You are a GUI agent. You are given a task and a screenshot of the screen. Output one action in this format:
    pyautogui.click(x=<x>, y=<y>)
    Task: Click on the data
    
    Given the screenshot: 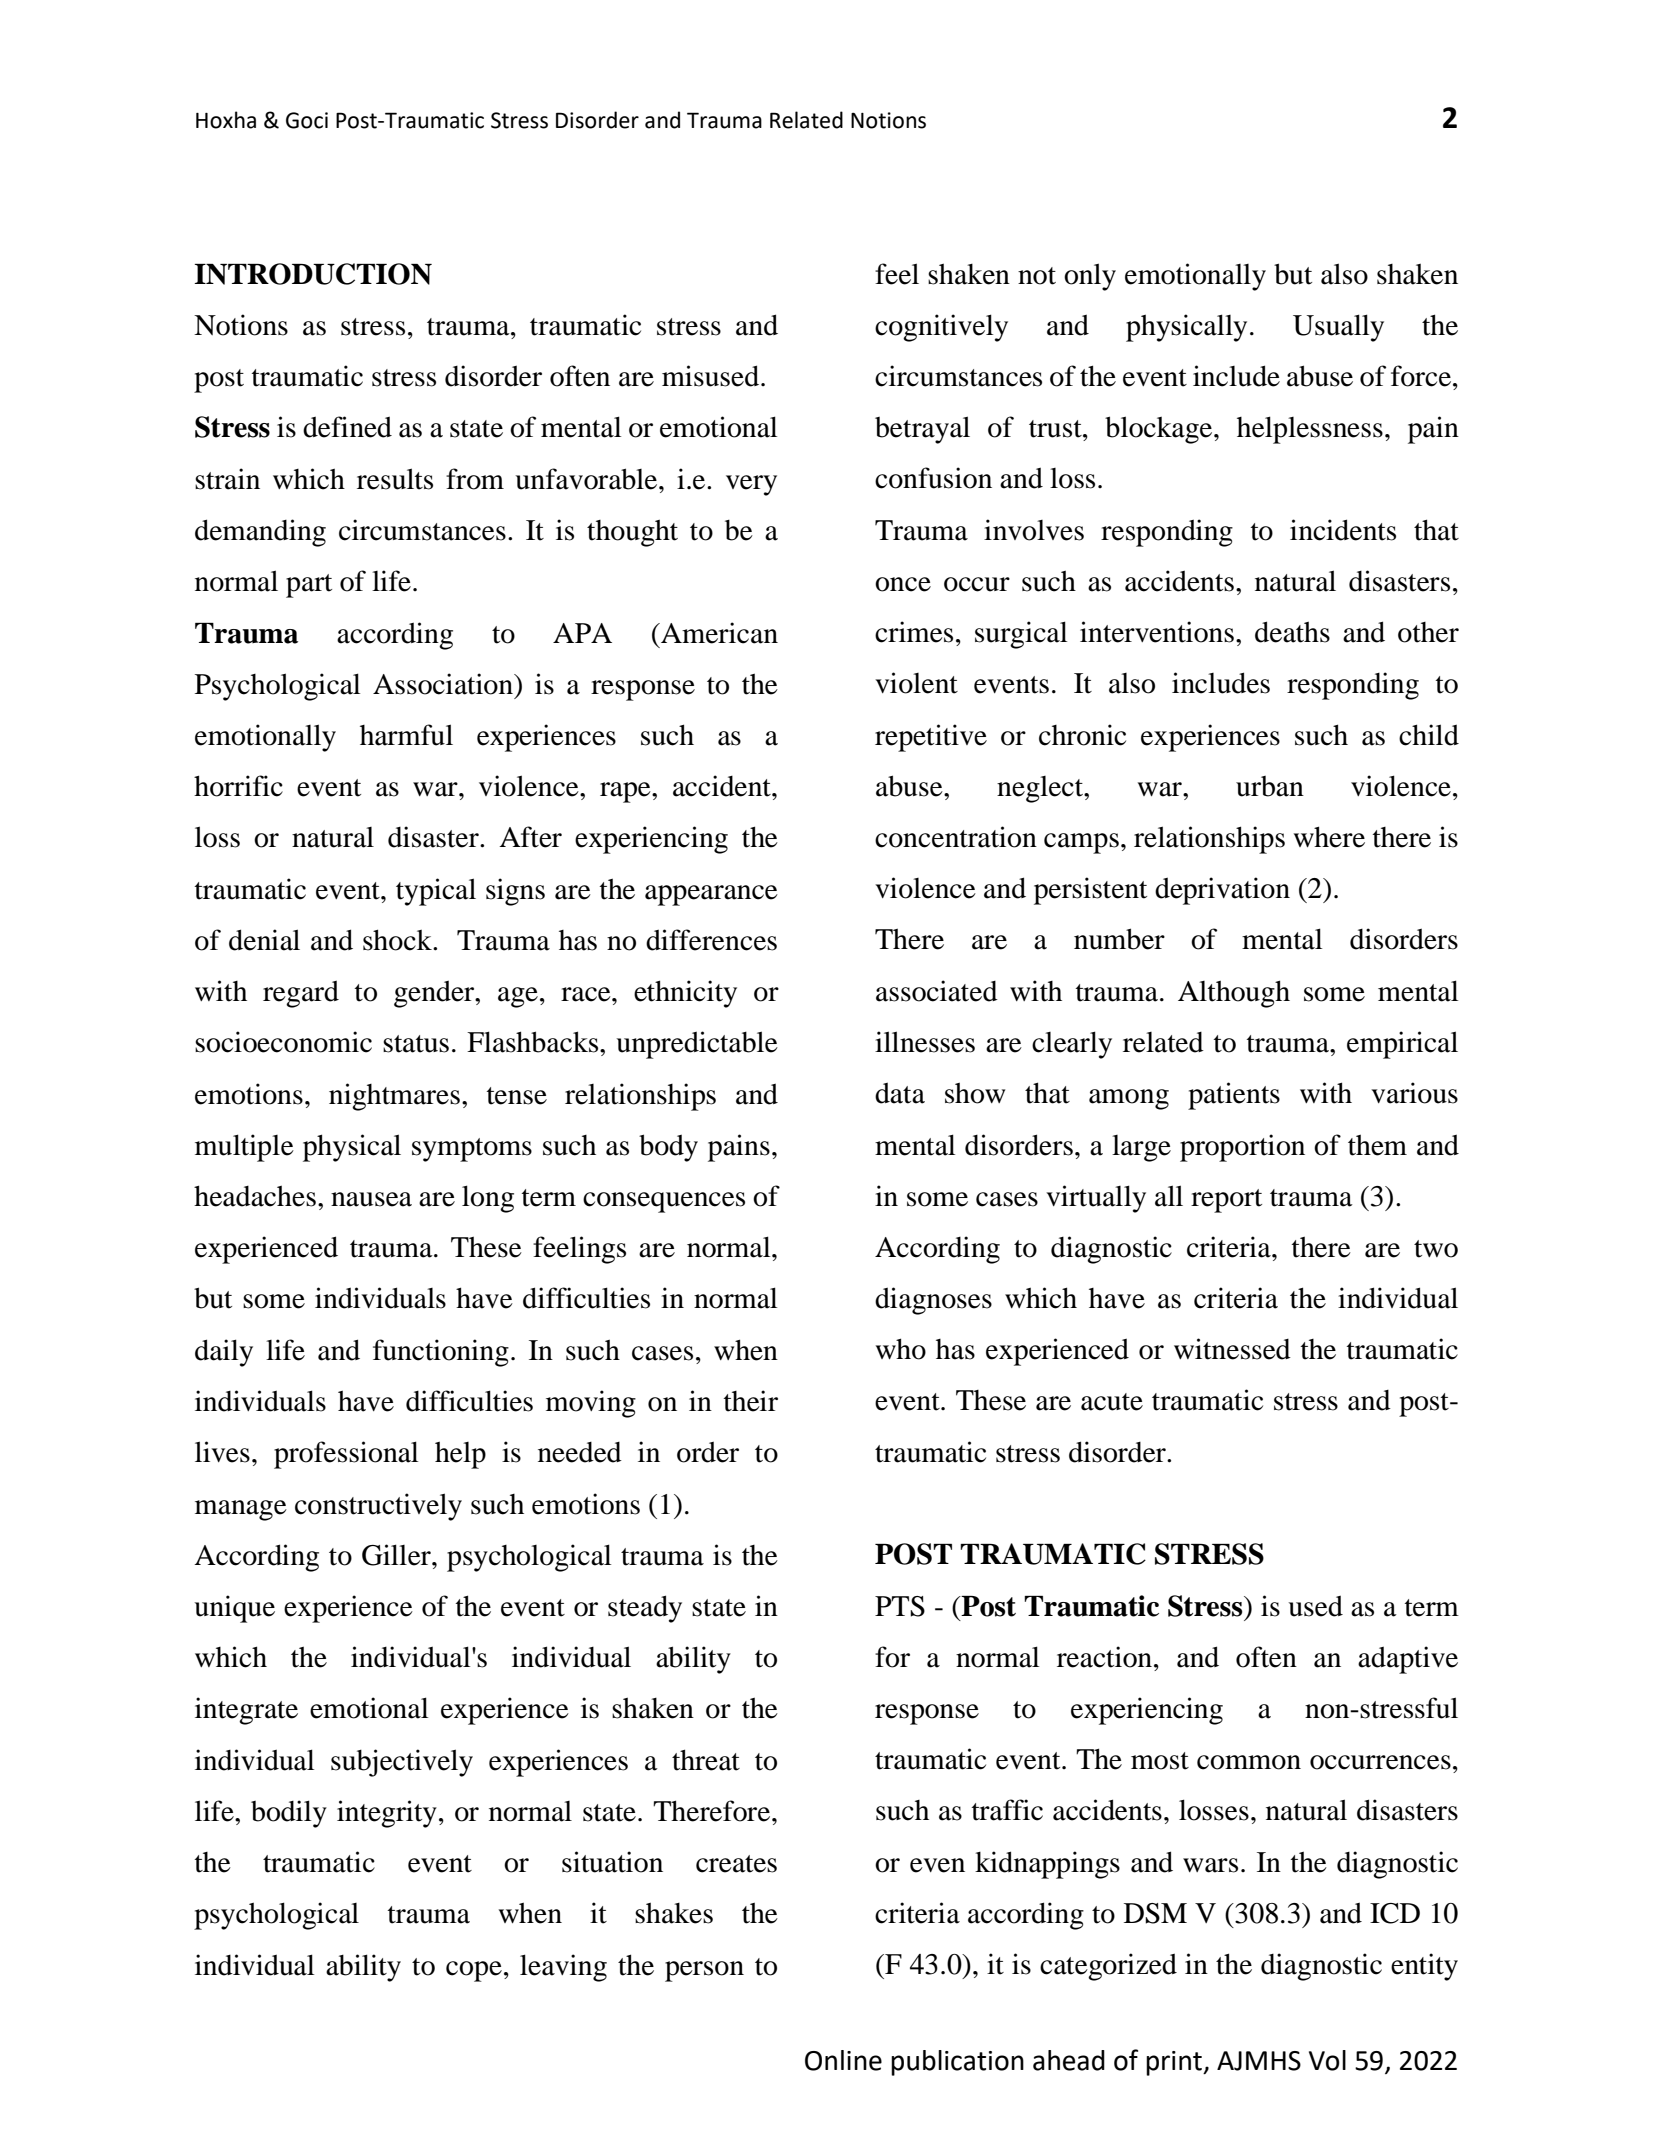 What is the action you would take?
    pyautogui.click(x=900, y=1093)
